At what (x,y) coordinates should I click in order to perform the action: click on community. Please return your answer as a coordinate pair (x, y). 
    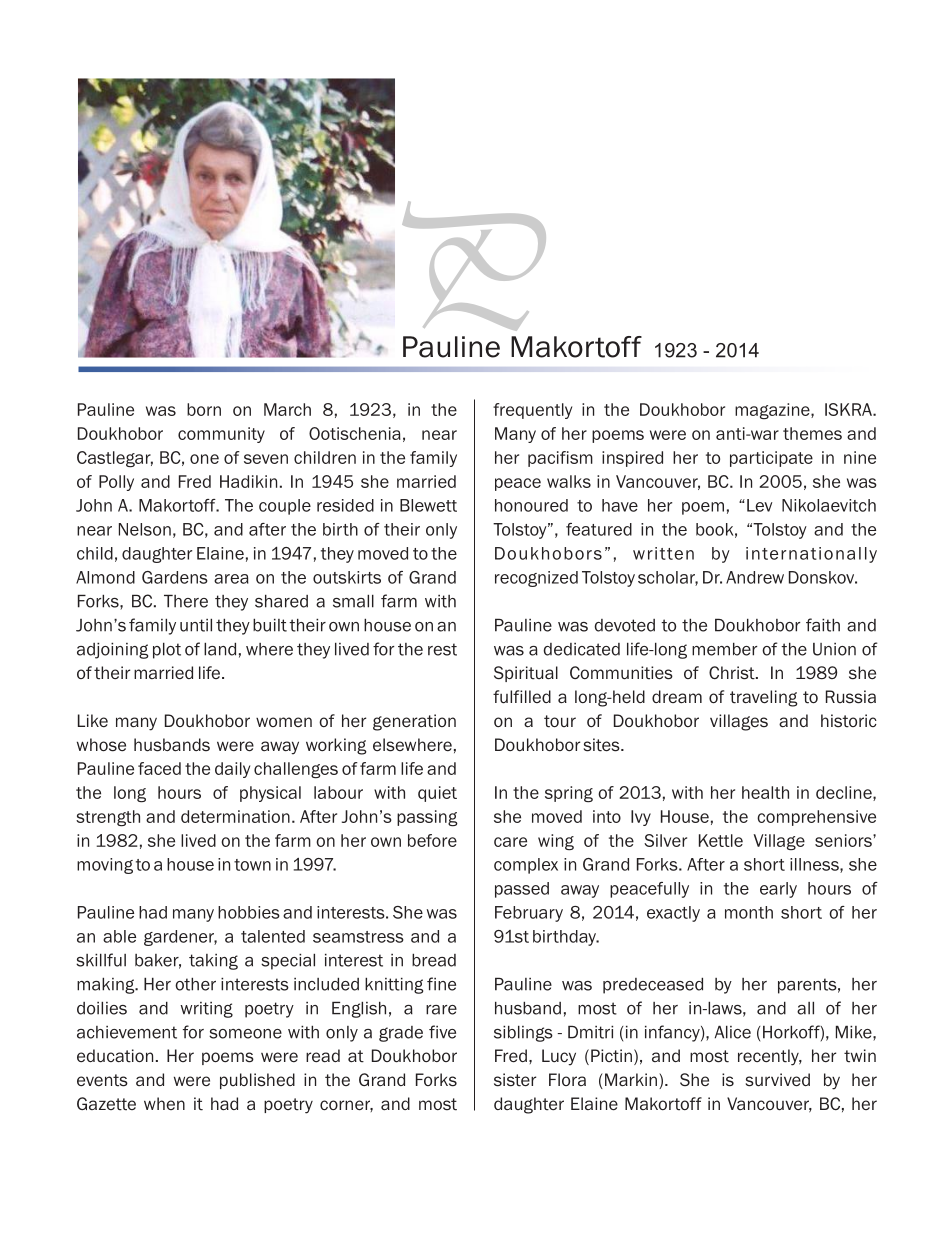
    Looking at the image, I should click on (221, 435).
